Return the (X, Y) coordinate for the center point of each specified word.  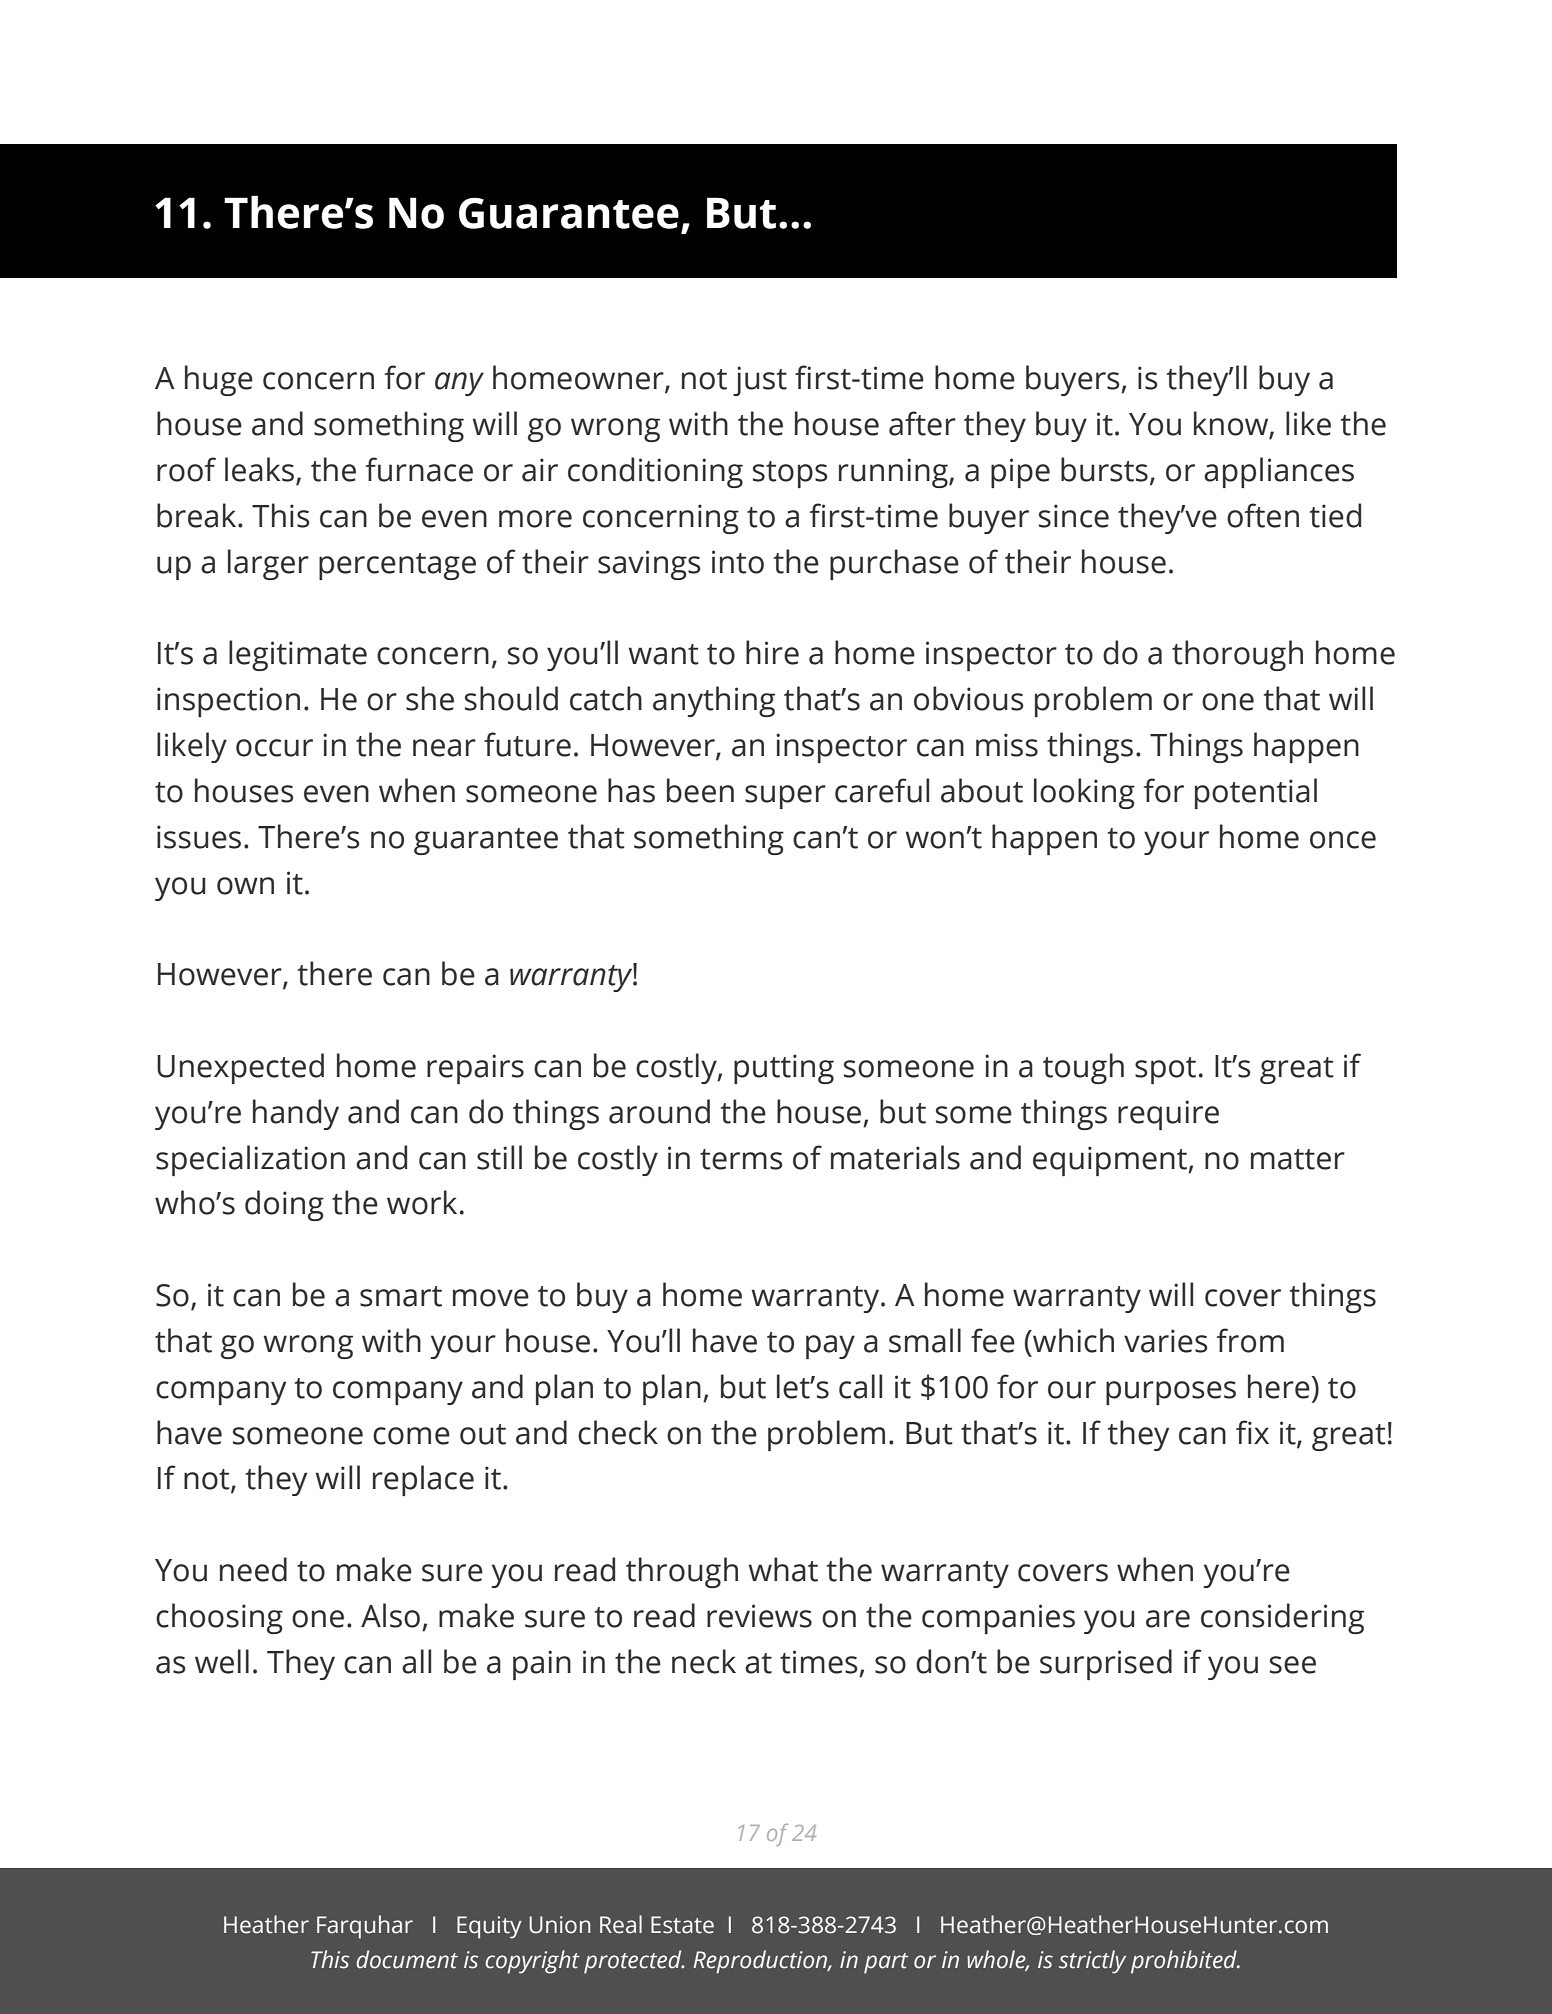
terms (741, 1159)
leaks (259, 469)
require (1168, 1115)
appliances (1279, 472)
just (760, 381)
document (407, 1959)
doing (284, 1205)
